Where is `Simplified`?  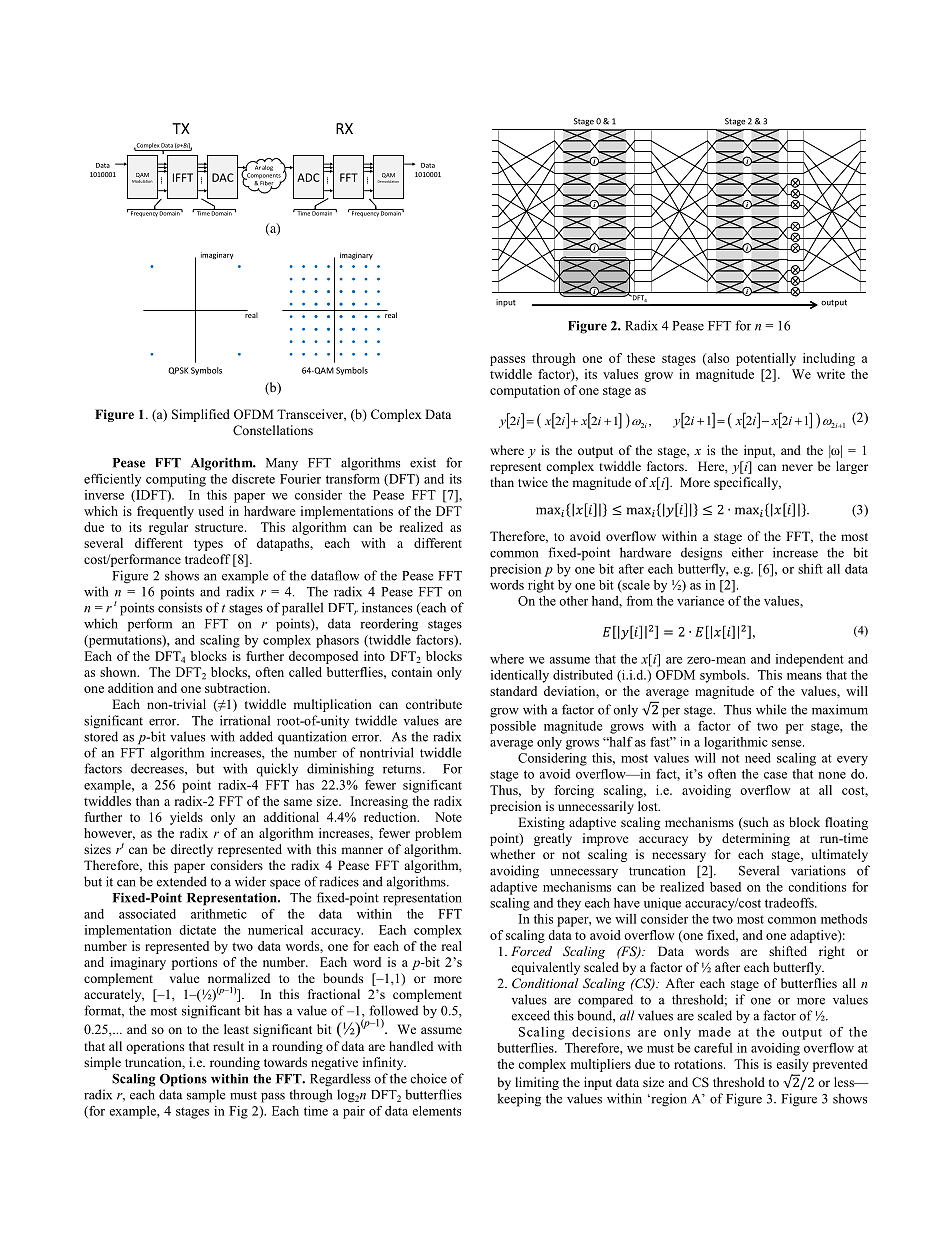 Simplified is located at coordinates (201, 415).
